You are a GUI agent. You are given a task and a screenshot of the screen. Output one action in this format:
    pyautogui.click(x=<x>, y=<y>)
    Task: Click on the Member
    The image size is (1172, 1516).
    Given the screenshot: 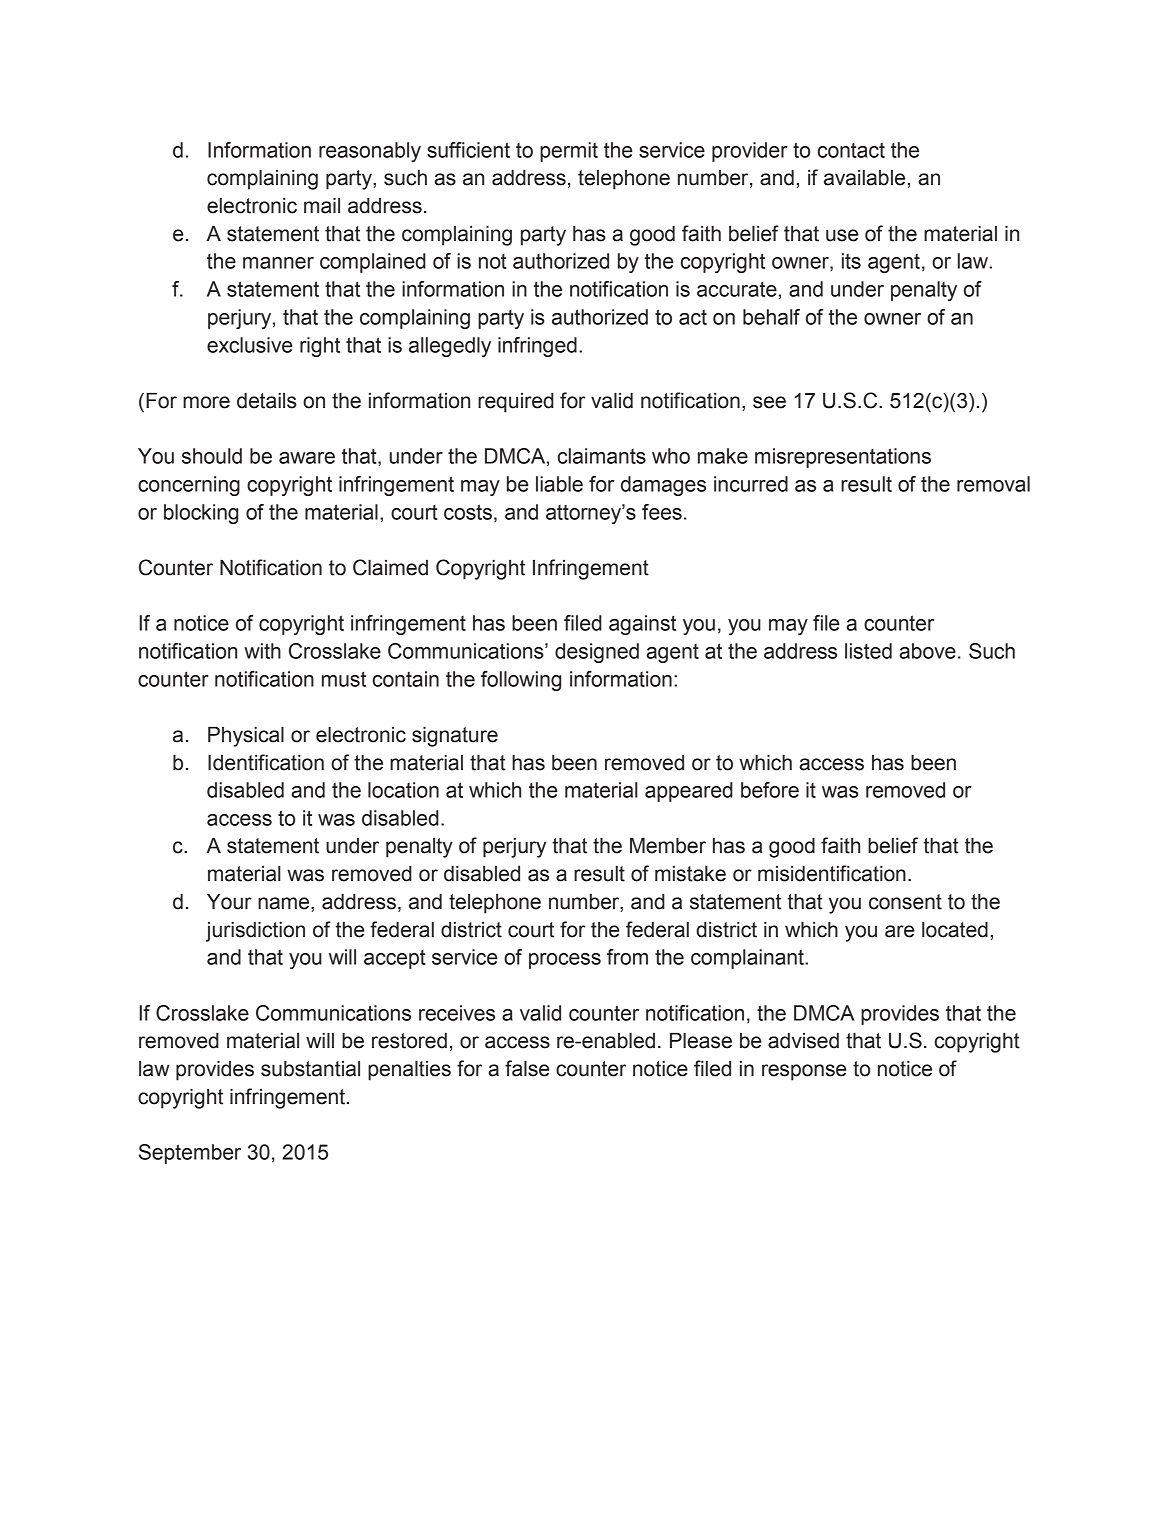 What is the action you would take?
    pyautogui.click(x=668, y=846)
